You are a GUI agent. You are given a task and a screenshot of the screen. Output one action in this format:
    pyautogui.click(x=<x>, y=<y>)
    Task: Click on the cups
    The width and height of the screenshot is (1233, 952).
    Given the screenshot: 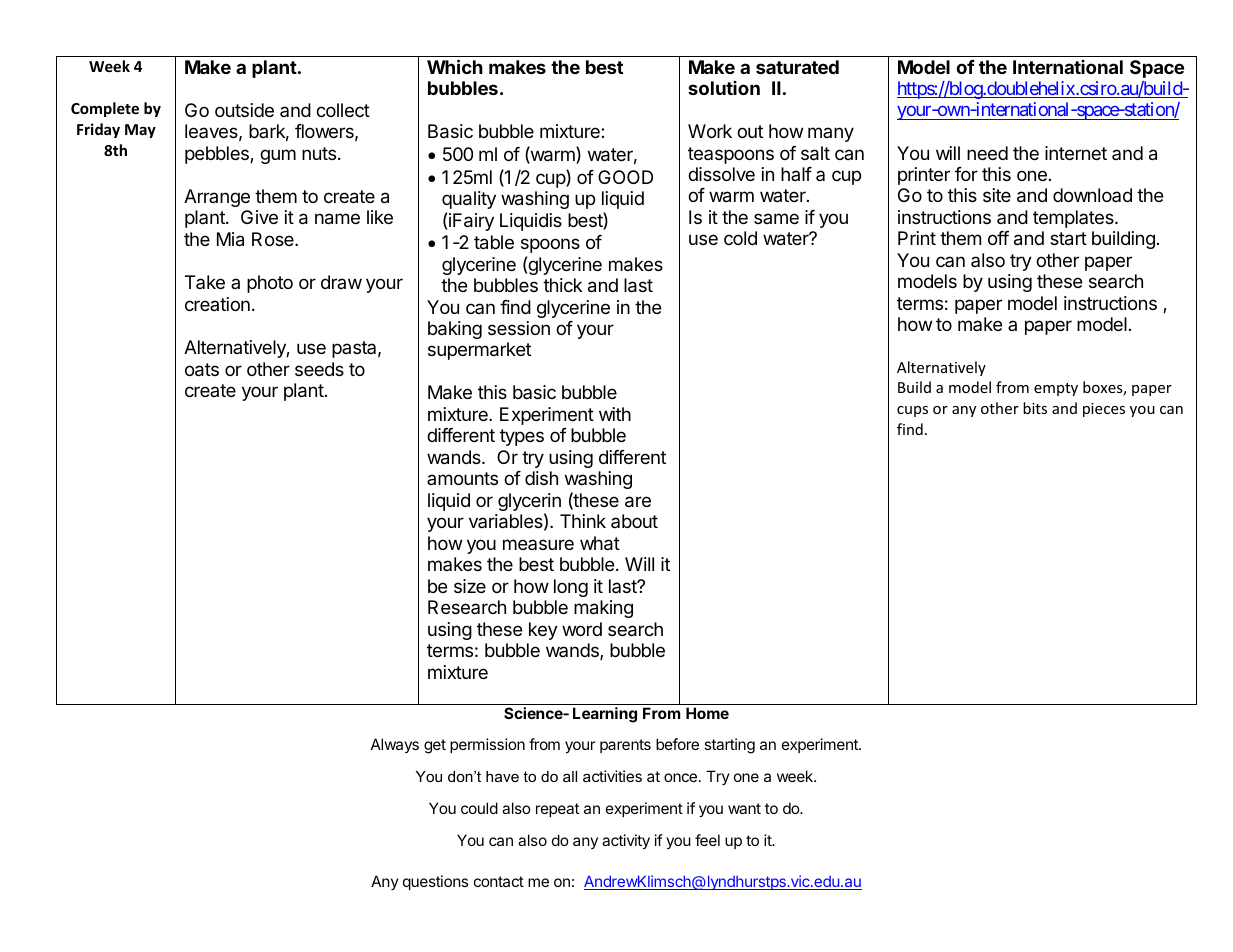 What is the action you would take?
    pyautogui.click(x=912, y=411)
